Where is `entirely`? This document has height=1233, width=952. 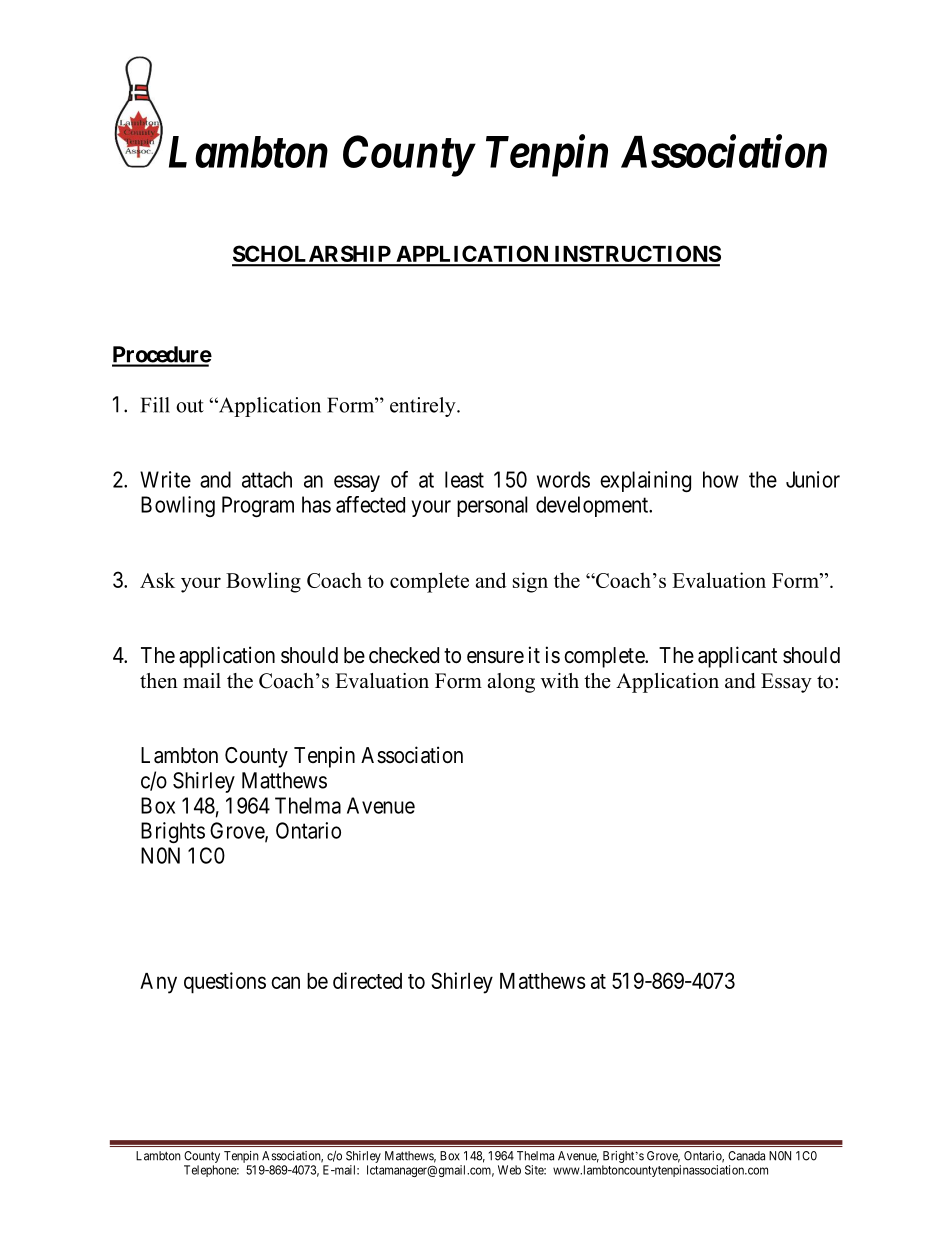
entirely is located at coordinates (424, 407).
